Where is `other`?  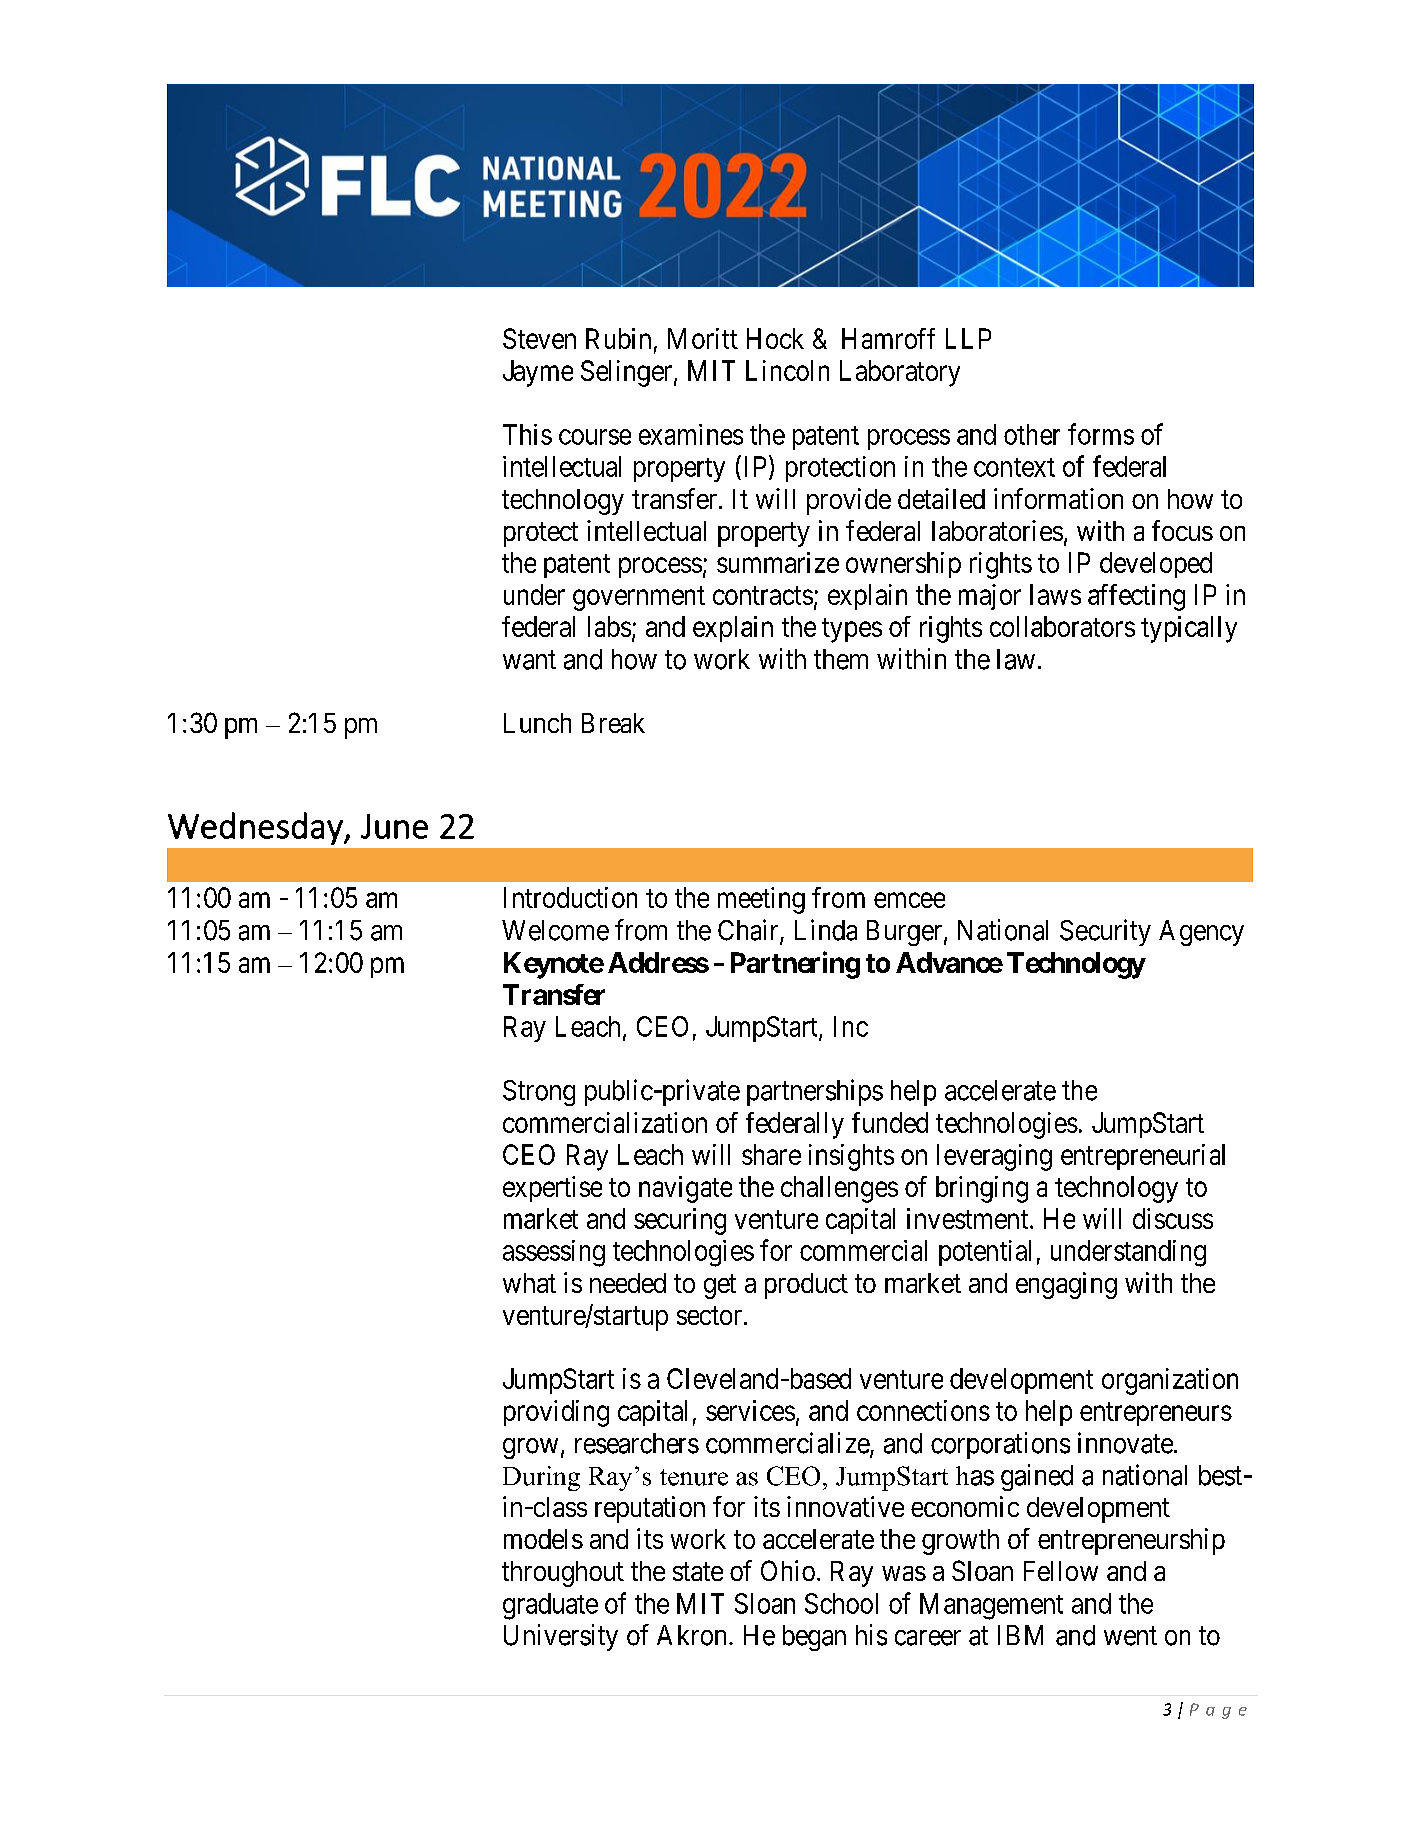
other is located at coordinates (1032, 434).
